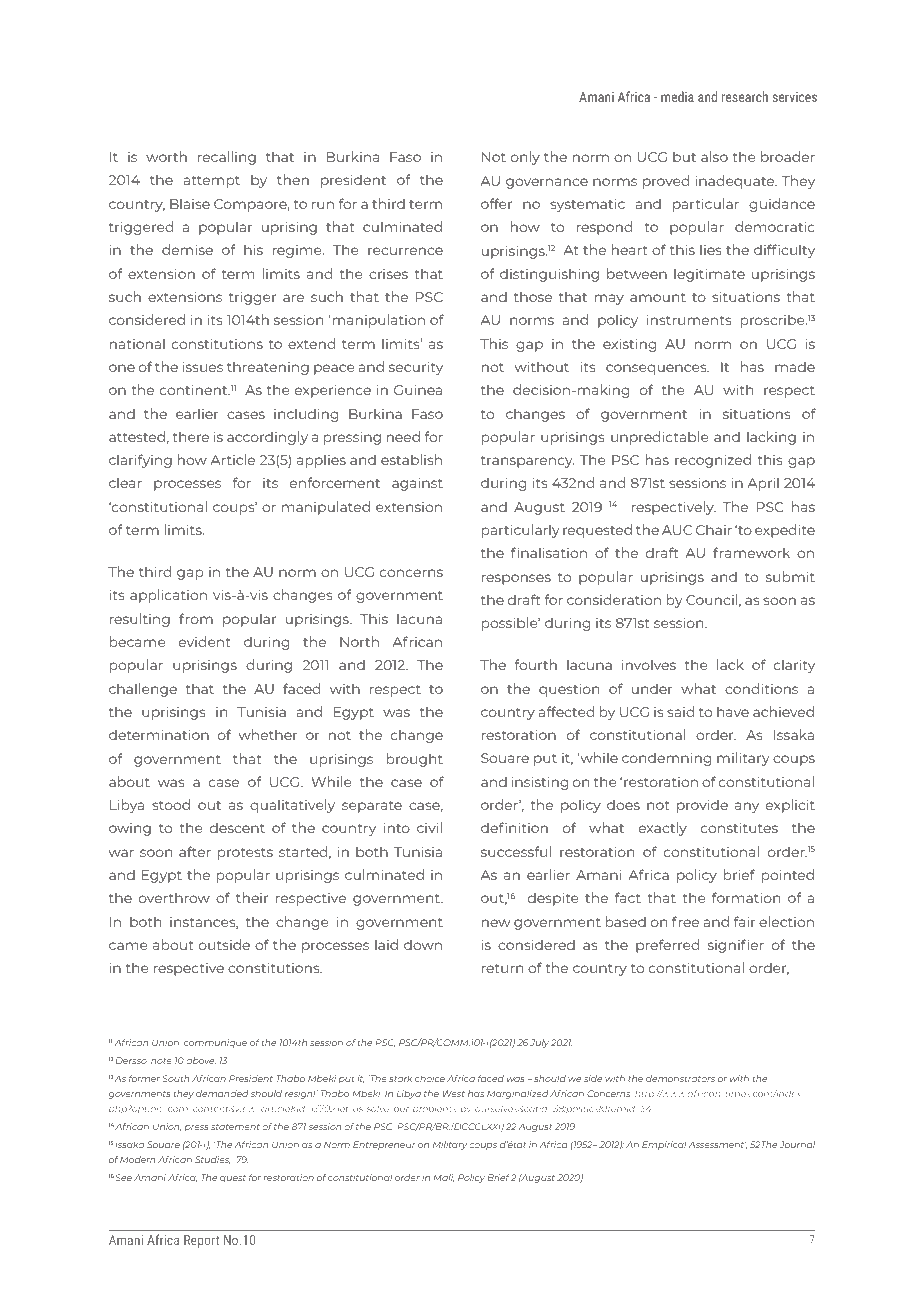  What do you see at coordinates (746, 897) in the page?
I see `formation` at bounding box center [746, 897].
